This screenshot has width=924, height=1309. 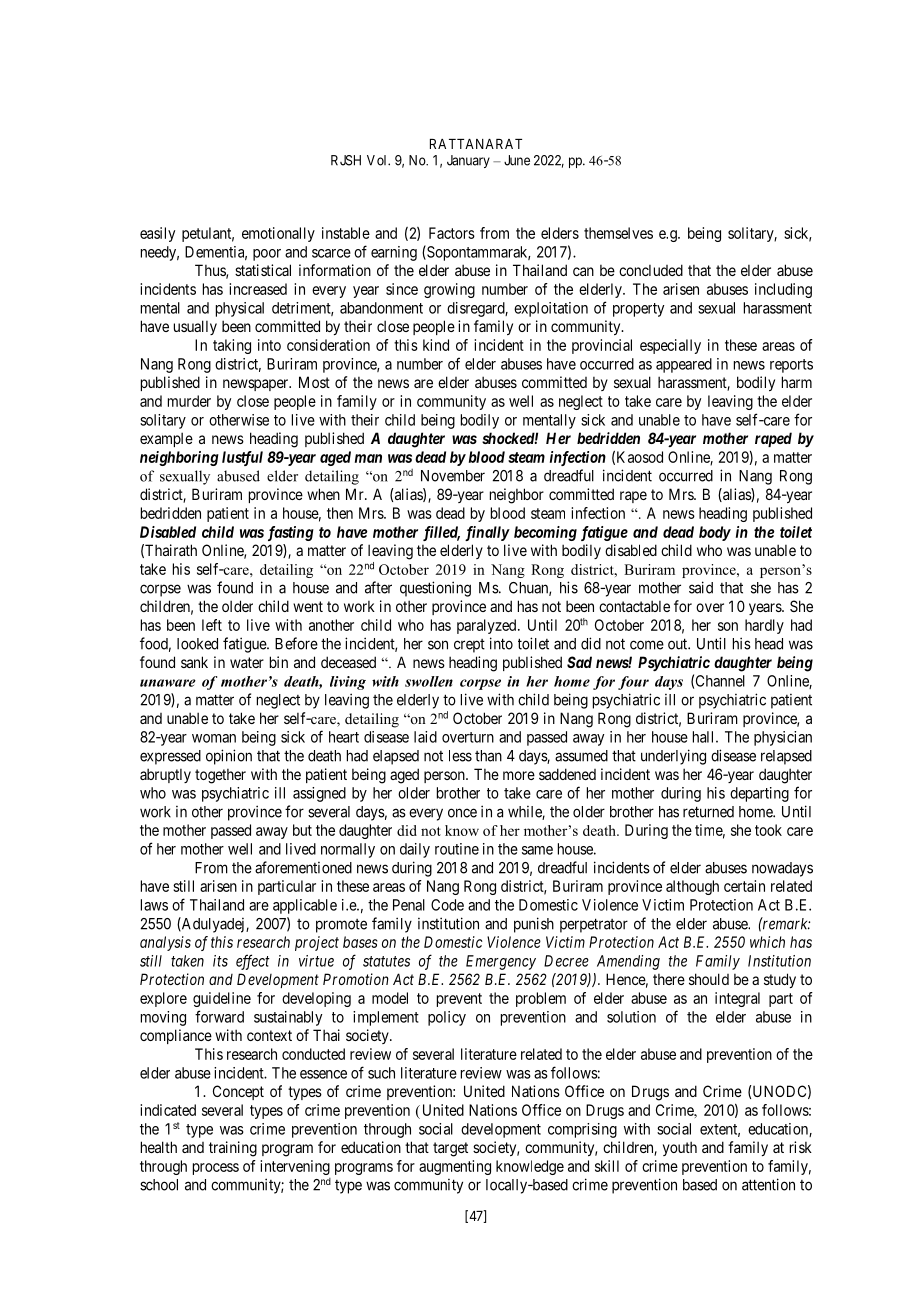 What do you see at coordinates (233, 1149) in the screenshot?
I see `training` at bounding box center [233, 1149].
